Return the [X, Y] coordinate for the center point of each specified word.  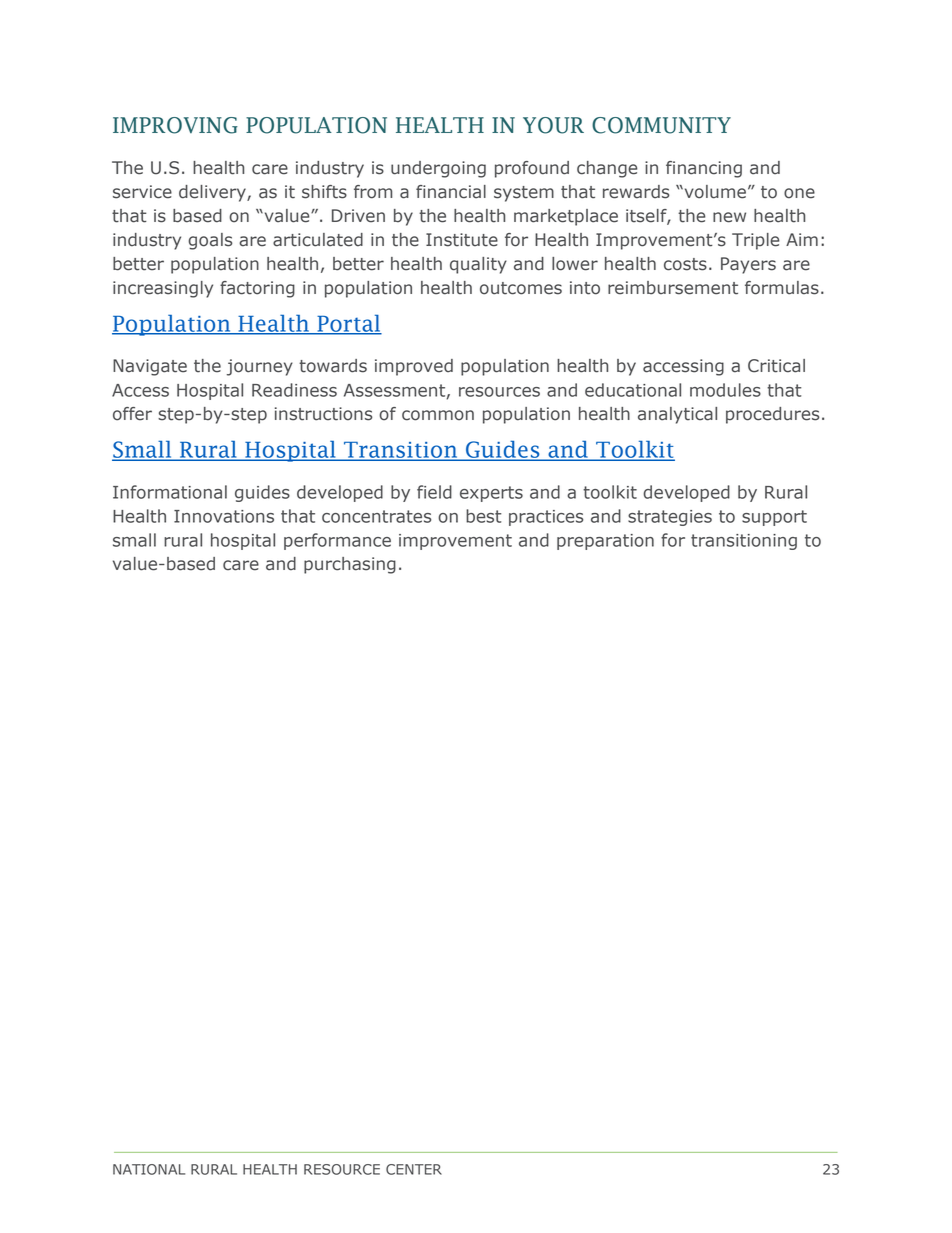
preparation [605, 542]
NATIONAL [149, 1169]
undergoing [438, 169]
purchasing [350, 565]
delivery [213, 193]
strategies [670, 518]
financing [704, 169]
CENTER [414, 1169]
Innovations [224, 516]
